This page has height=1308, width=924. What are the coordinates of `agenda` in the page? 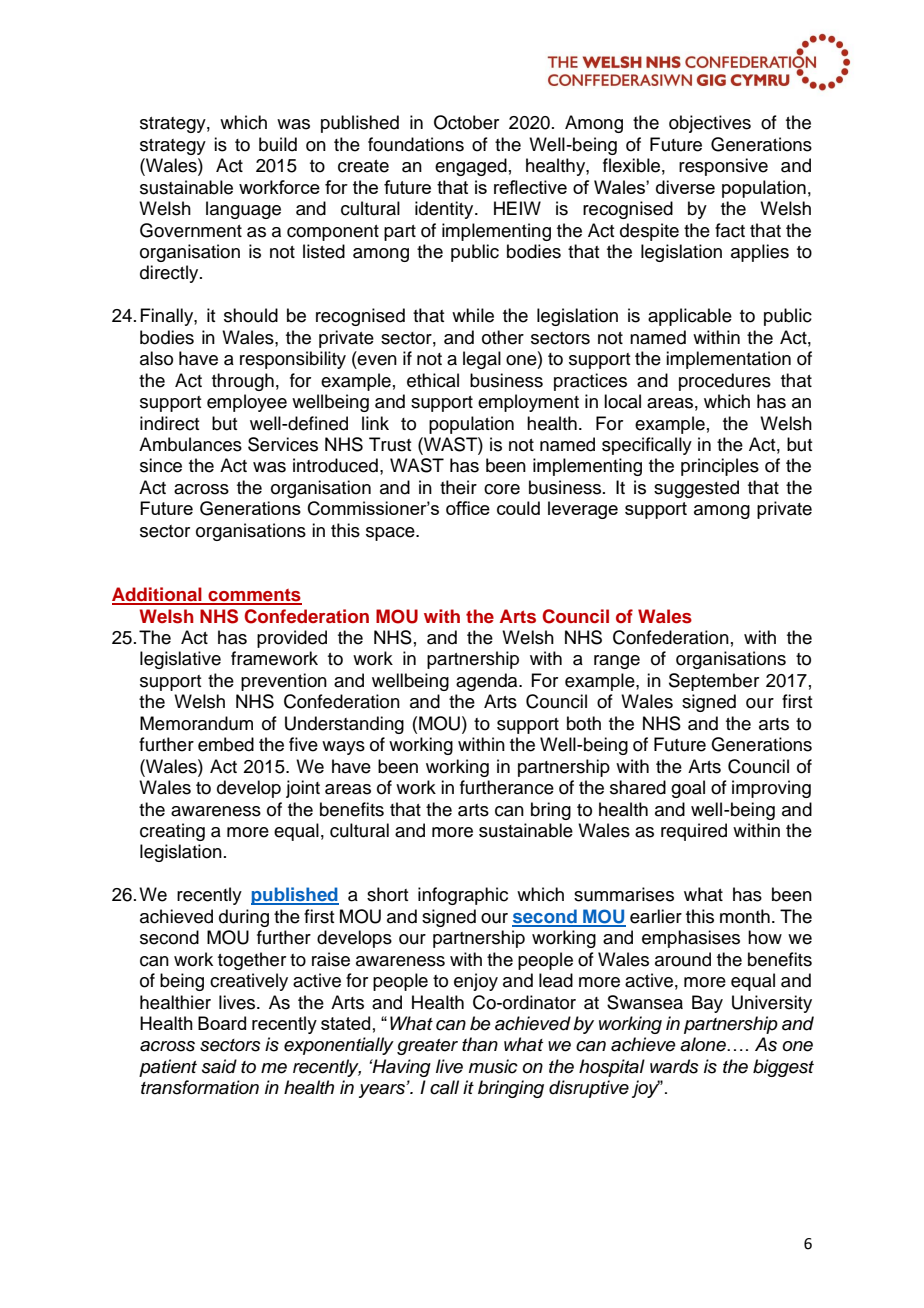 It's located at (488, 682).
